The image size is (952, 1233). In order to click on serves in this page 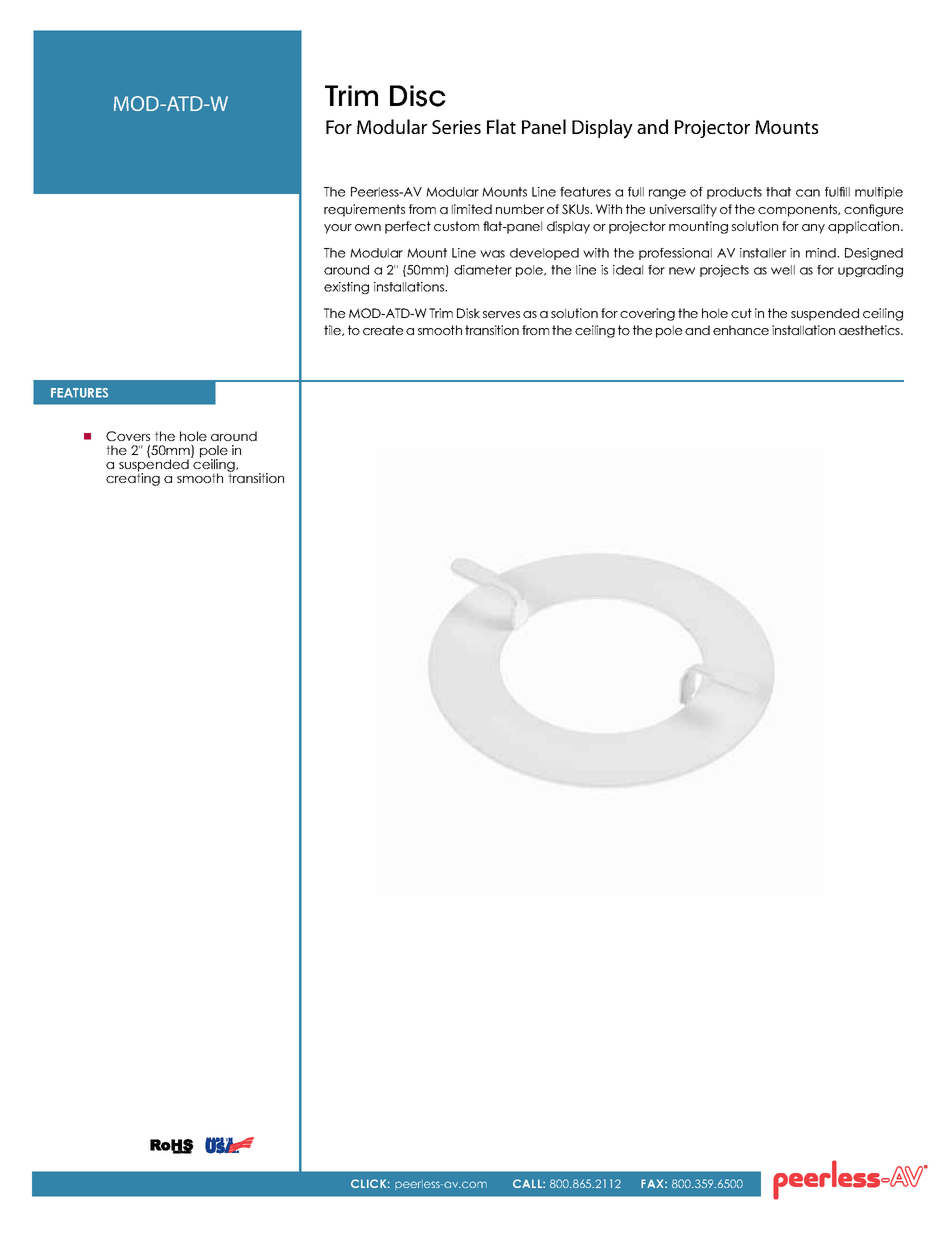, I will do `click(501, 314)`.
